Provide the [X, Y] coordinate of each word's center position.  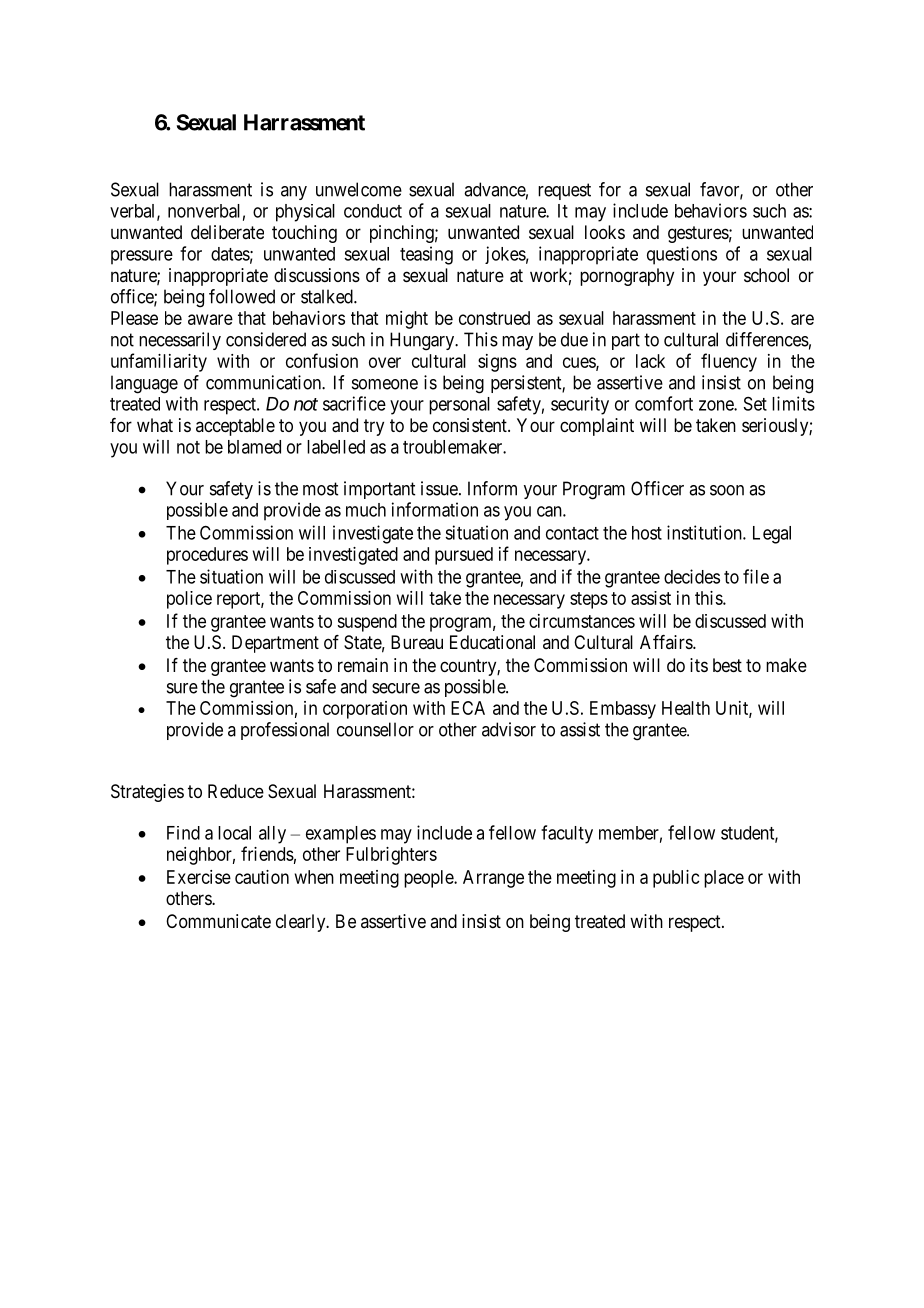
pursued [464, 556]
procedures [207, 556]
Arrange [493, 879]
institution [705, 532]
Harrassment [304, 122]
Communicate [218, 921]
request [564, 191]
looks [605, 232]
